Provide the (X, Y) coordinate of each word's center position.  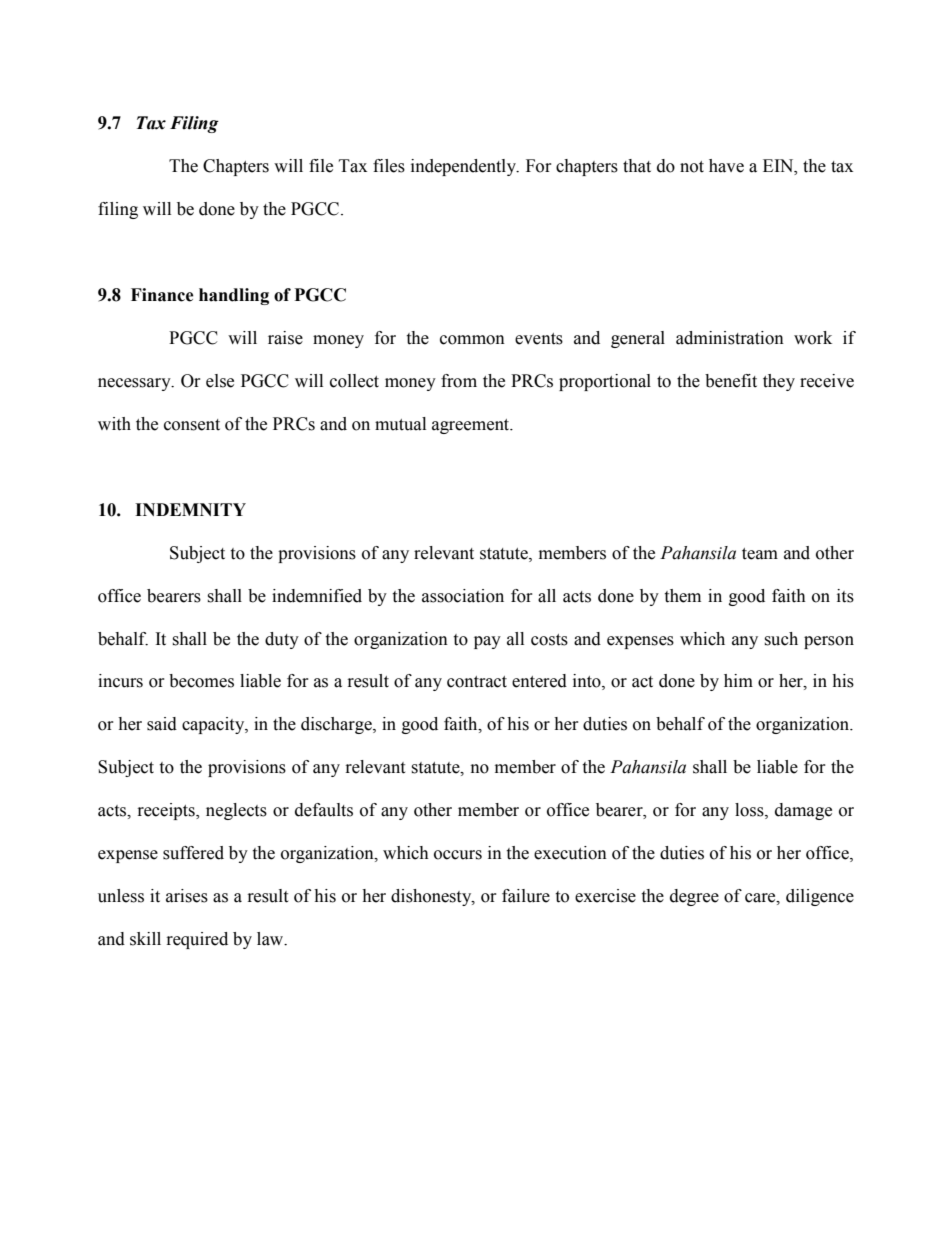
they (779, 382)
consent (192, 425)
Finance (162, 295)
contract (477, 682)
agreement (472, 426)
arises (187, 896)
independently (464, 167)
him (738, 680)
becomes (201, 681)
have (726, 166)
